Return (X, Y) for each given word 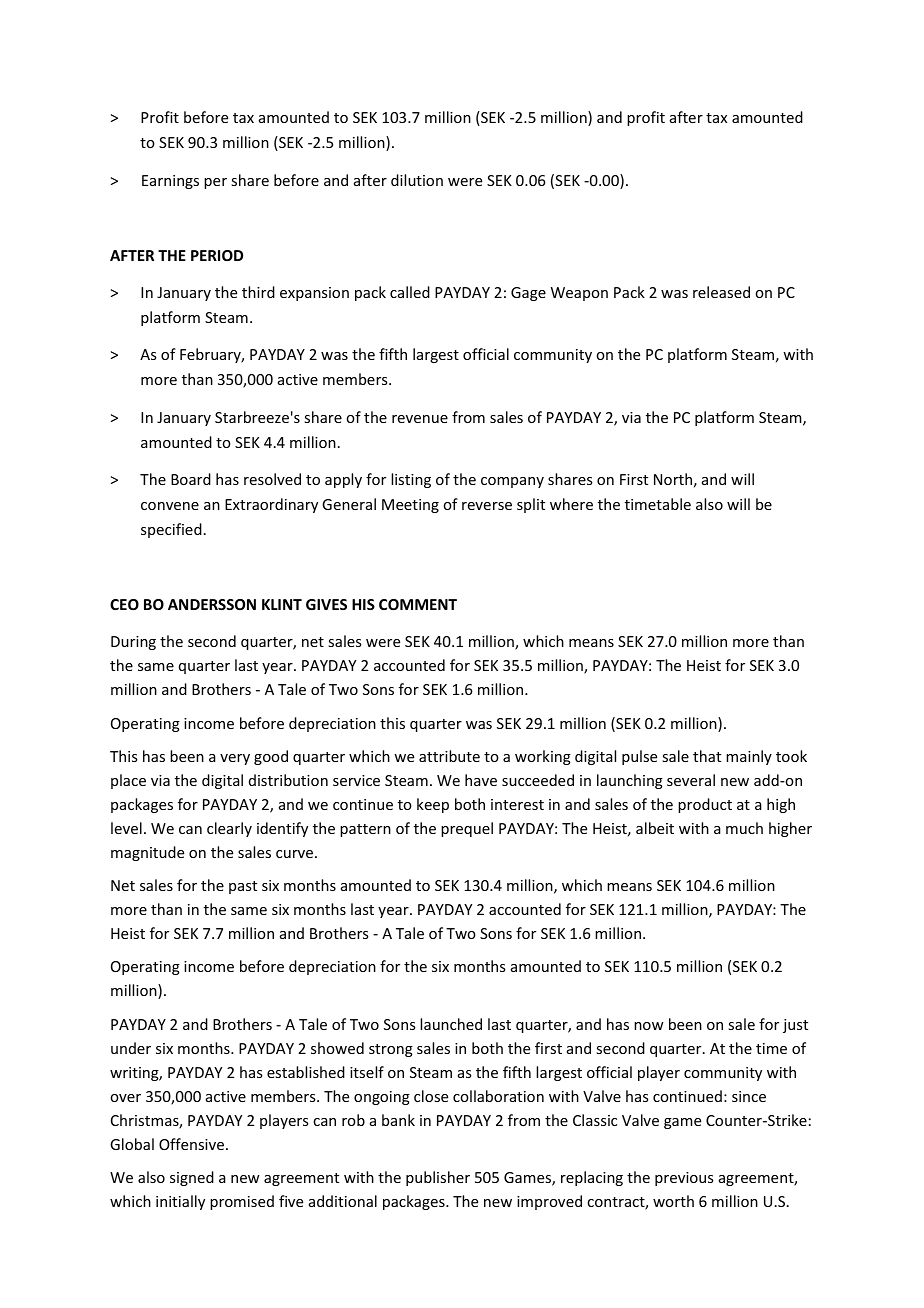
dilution (417, 180)
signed (192, 1178)
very (235, 759)
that (707, 756)
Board (191, 479)
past (243, 887)
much (744, 828)
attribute (449, 756)
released (721, 292)
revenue (420, 419)
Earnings (170, 182)
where (571, 504)
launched (451, 1024)
